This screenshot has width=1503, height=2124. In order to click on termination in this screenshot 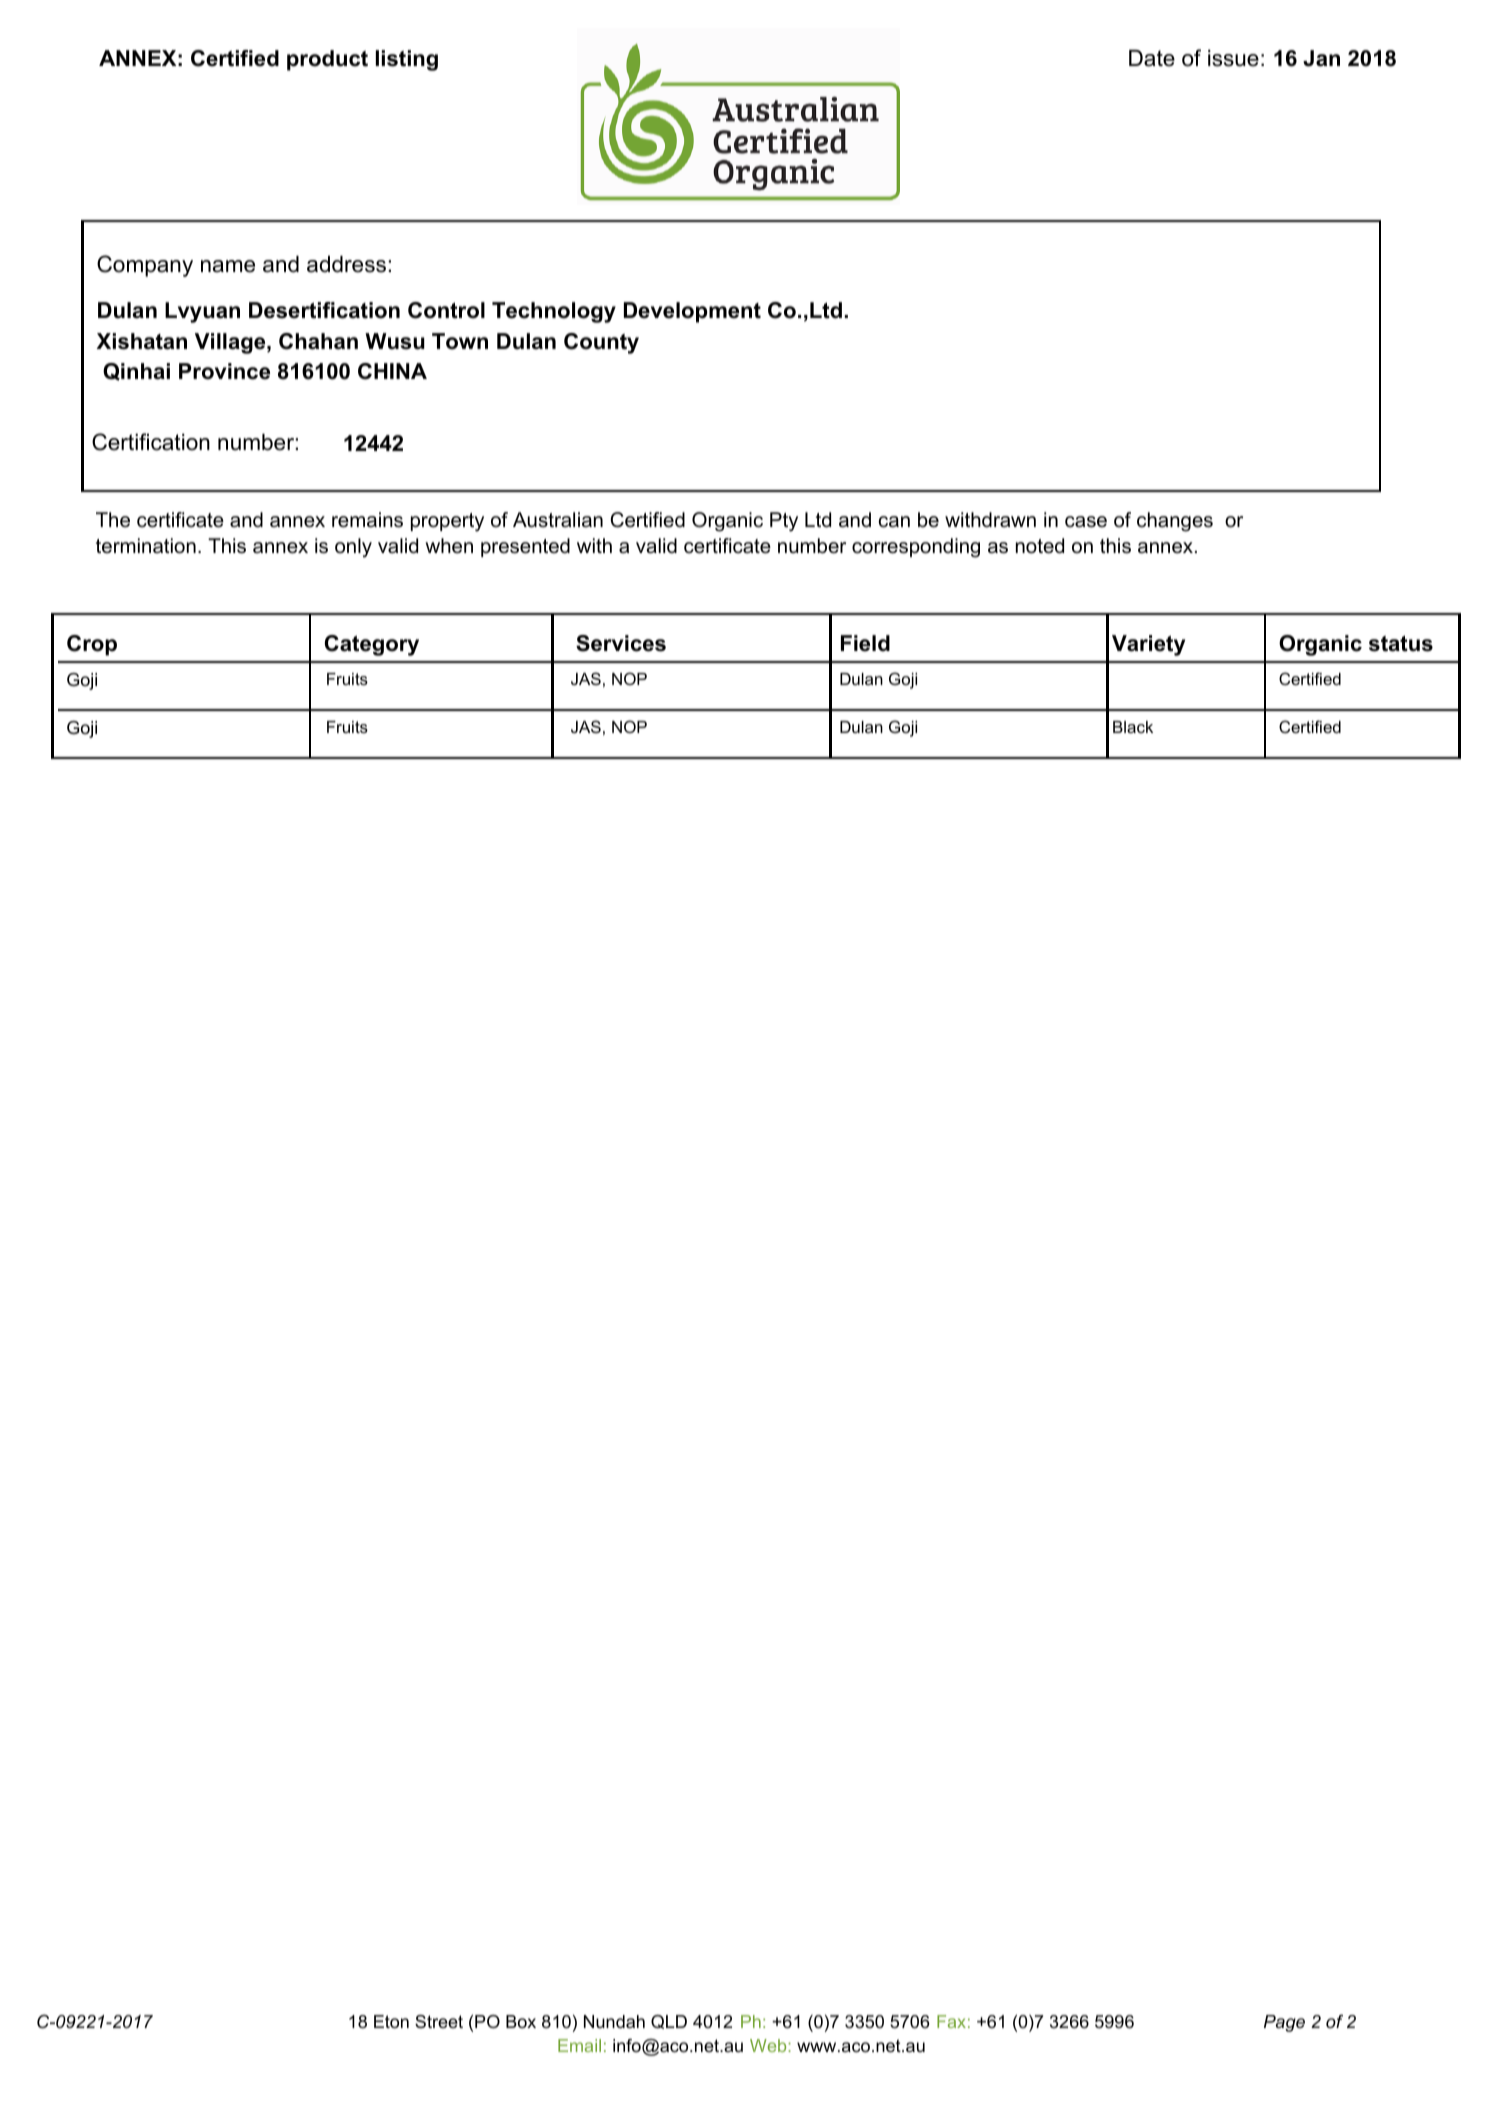, I will do `click(146, 546)`.
